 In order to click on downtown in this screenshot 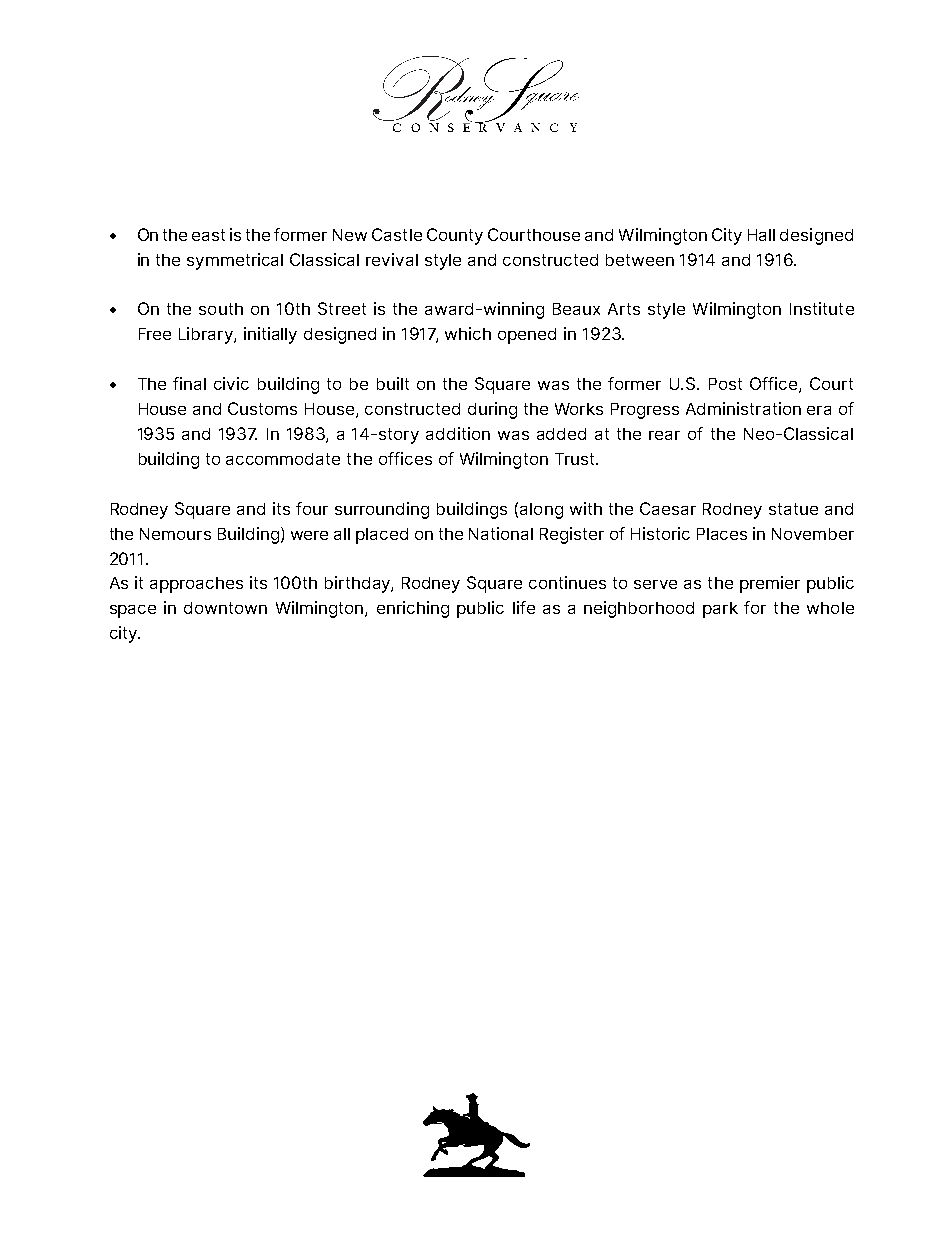, I will do `click(225, 608)`.
